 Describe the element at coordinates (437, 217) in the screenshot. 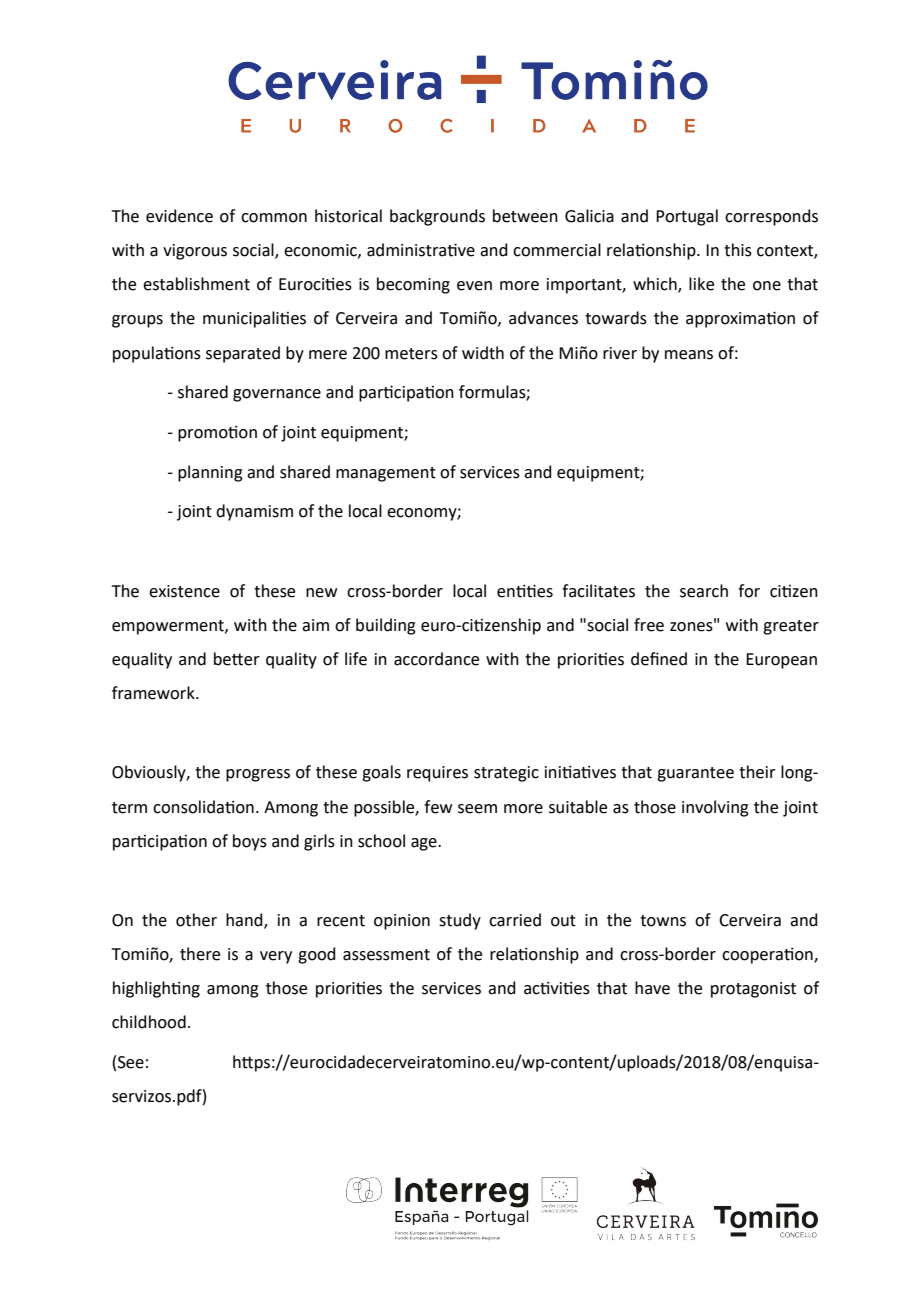

I see `backgrounds` at that location.
